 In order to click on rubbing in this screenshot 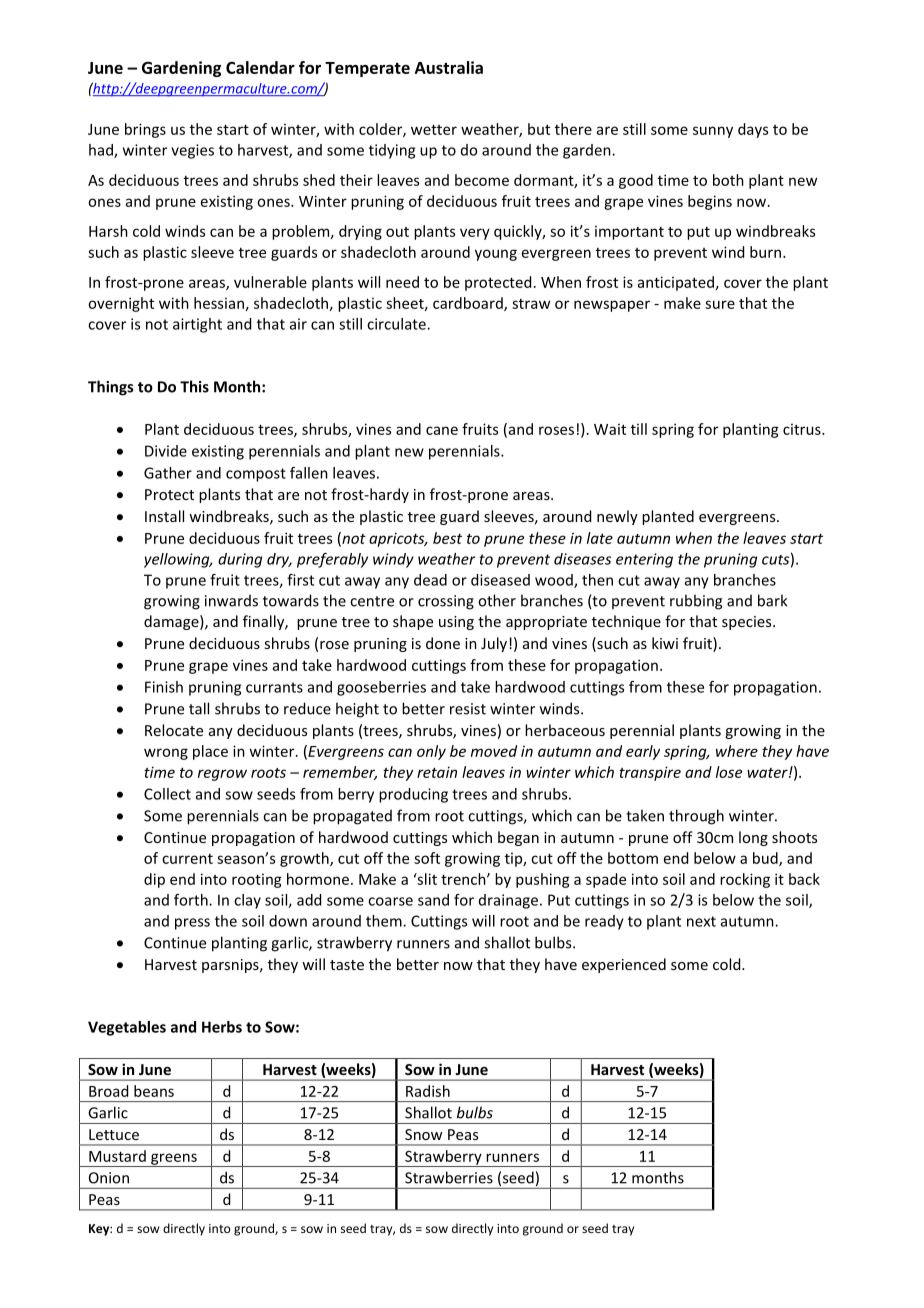, I will do `click(696, 602)`.
